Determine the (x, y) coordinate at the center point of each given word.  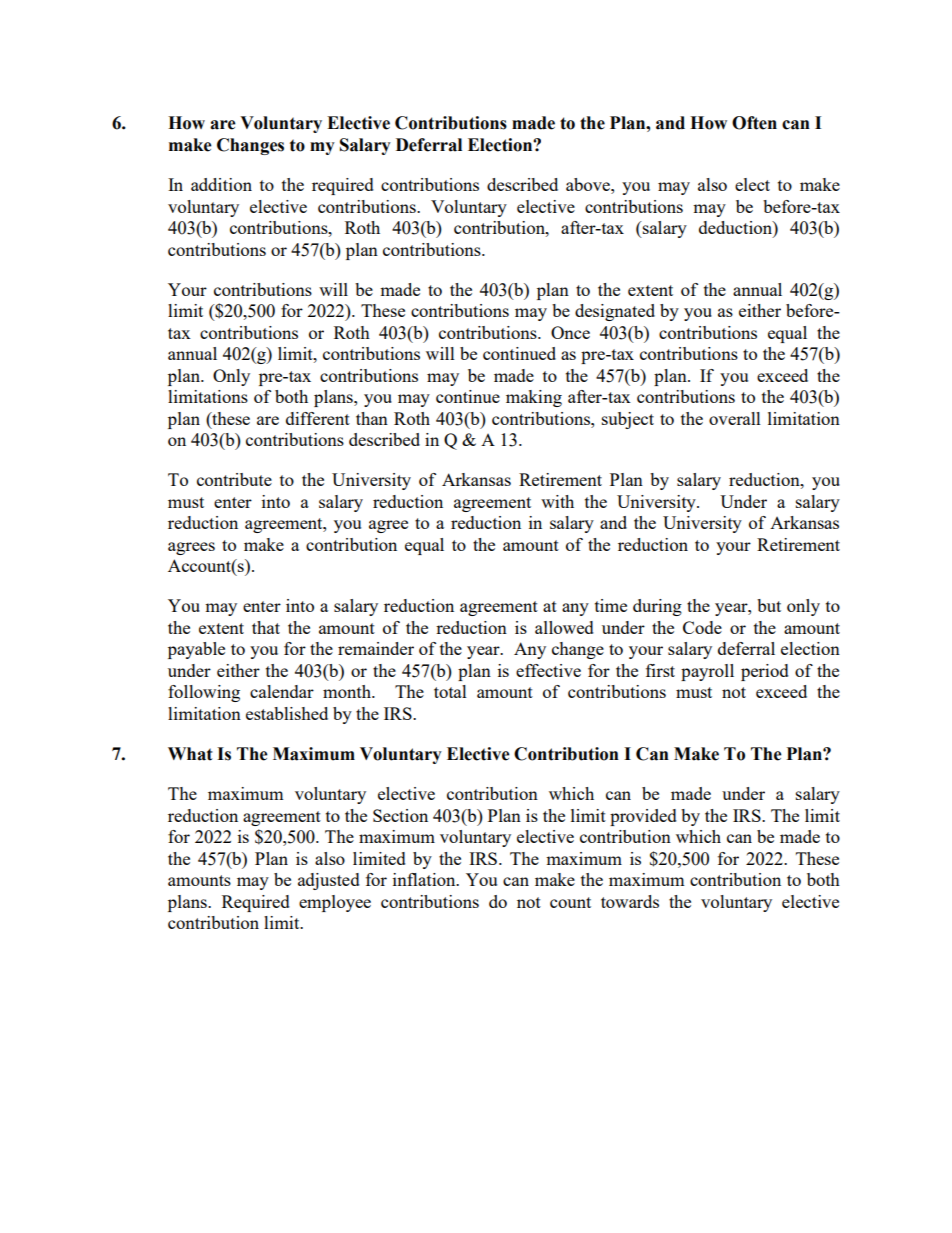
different (318, 418)
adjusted (329, 881)
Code (702, 627)
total (450, 691)
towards (630, 901)
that (266, 627)
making (534, 398)
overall (735, 418)
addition (221, 184)
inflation (425, 879)
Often (754, 123)
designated (615, 312)
